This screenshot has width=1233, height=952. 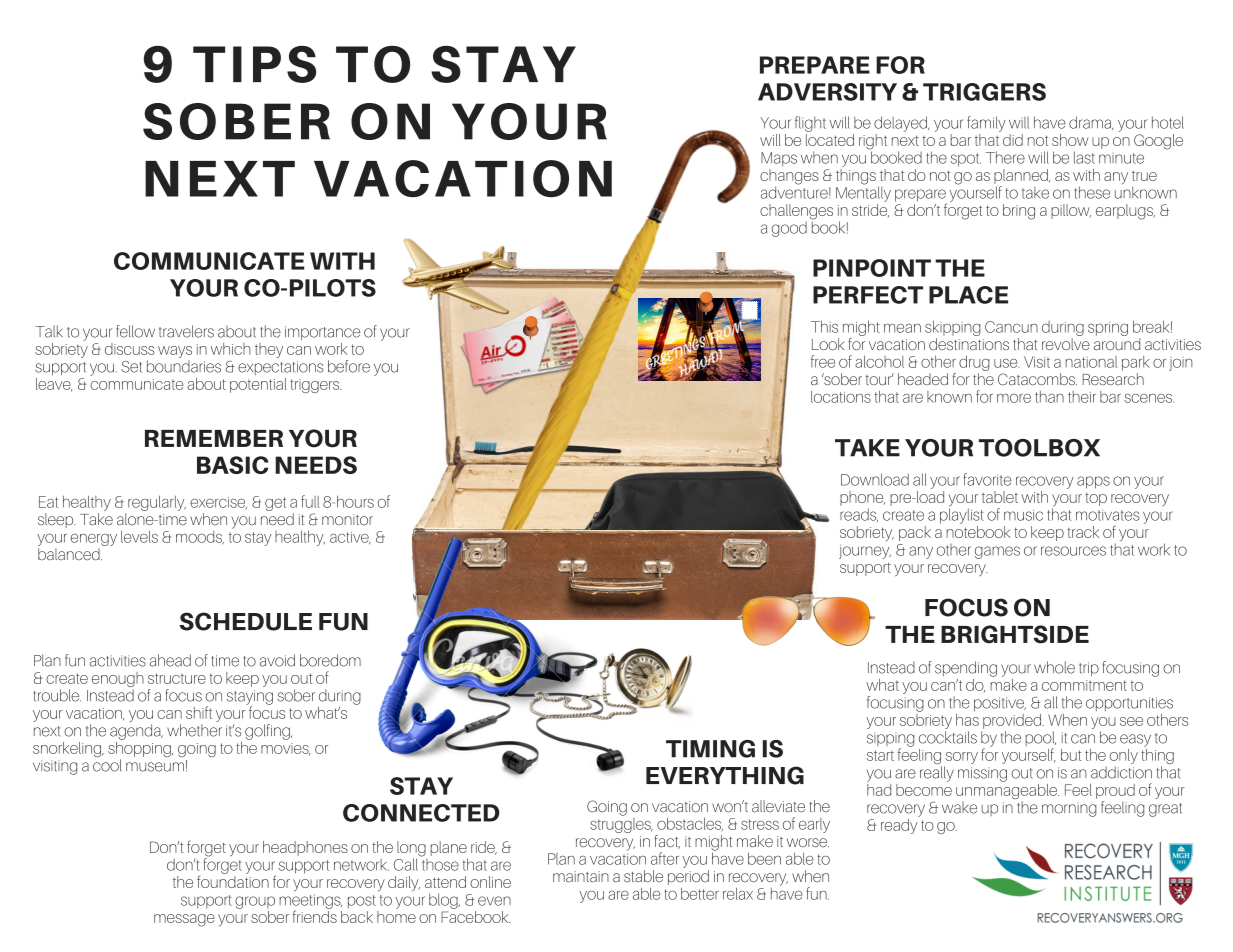 I want to click on foundation, so click(x=233, y=880).
